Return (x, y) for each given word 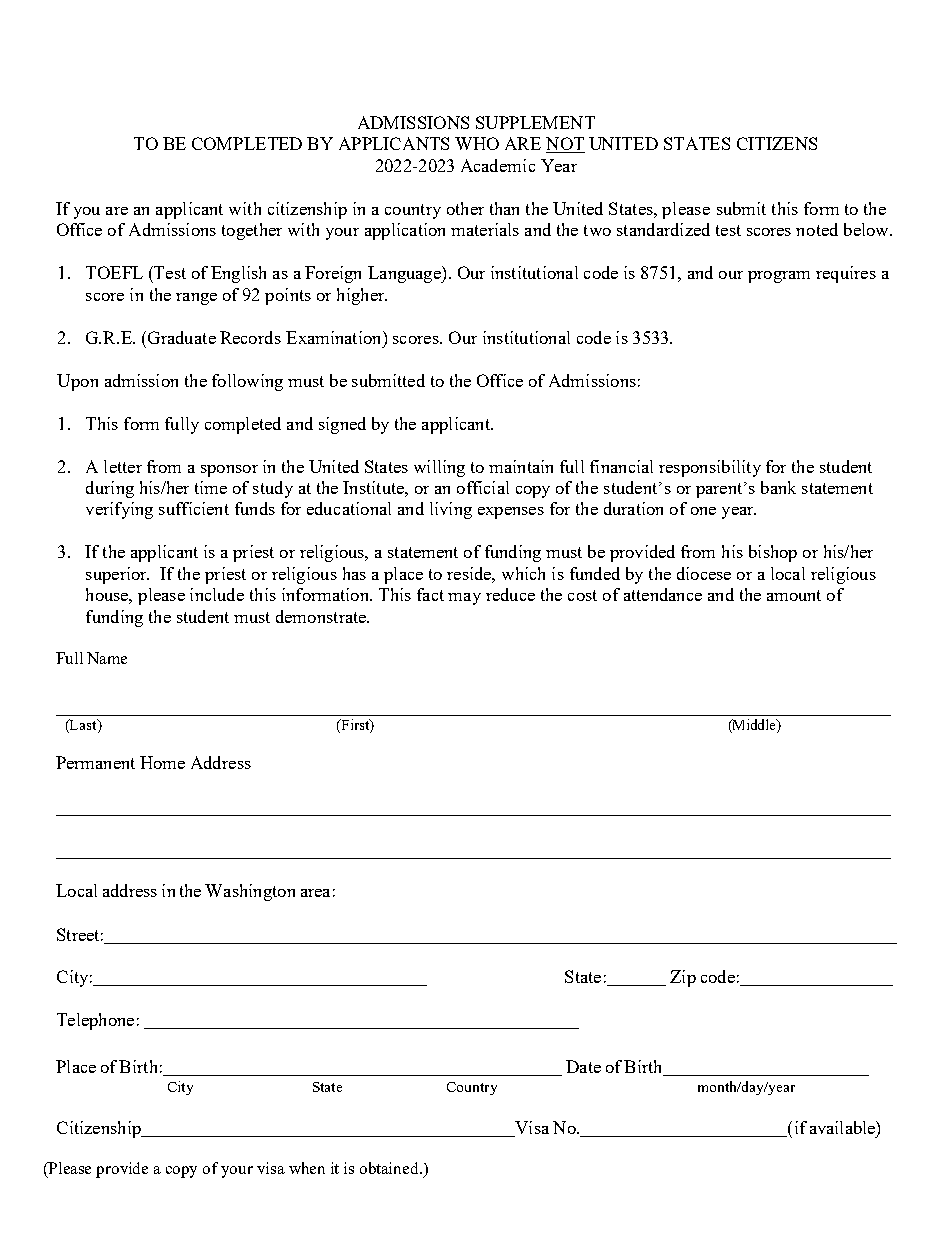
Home (162, 762)
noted (817, 229)
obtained (391, 1168)
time (211, 487)
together (252, 231)
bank (778, 487)
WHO (477, 143)
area (315, 893)
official (483, 487)
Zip (683, 978)
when (307, 1168)
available (843, 1127)
